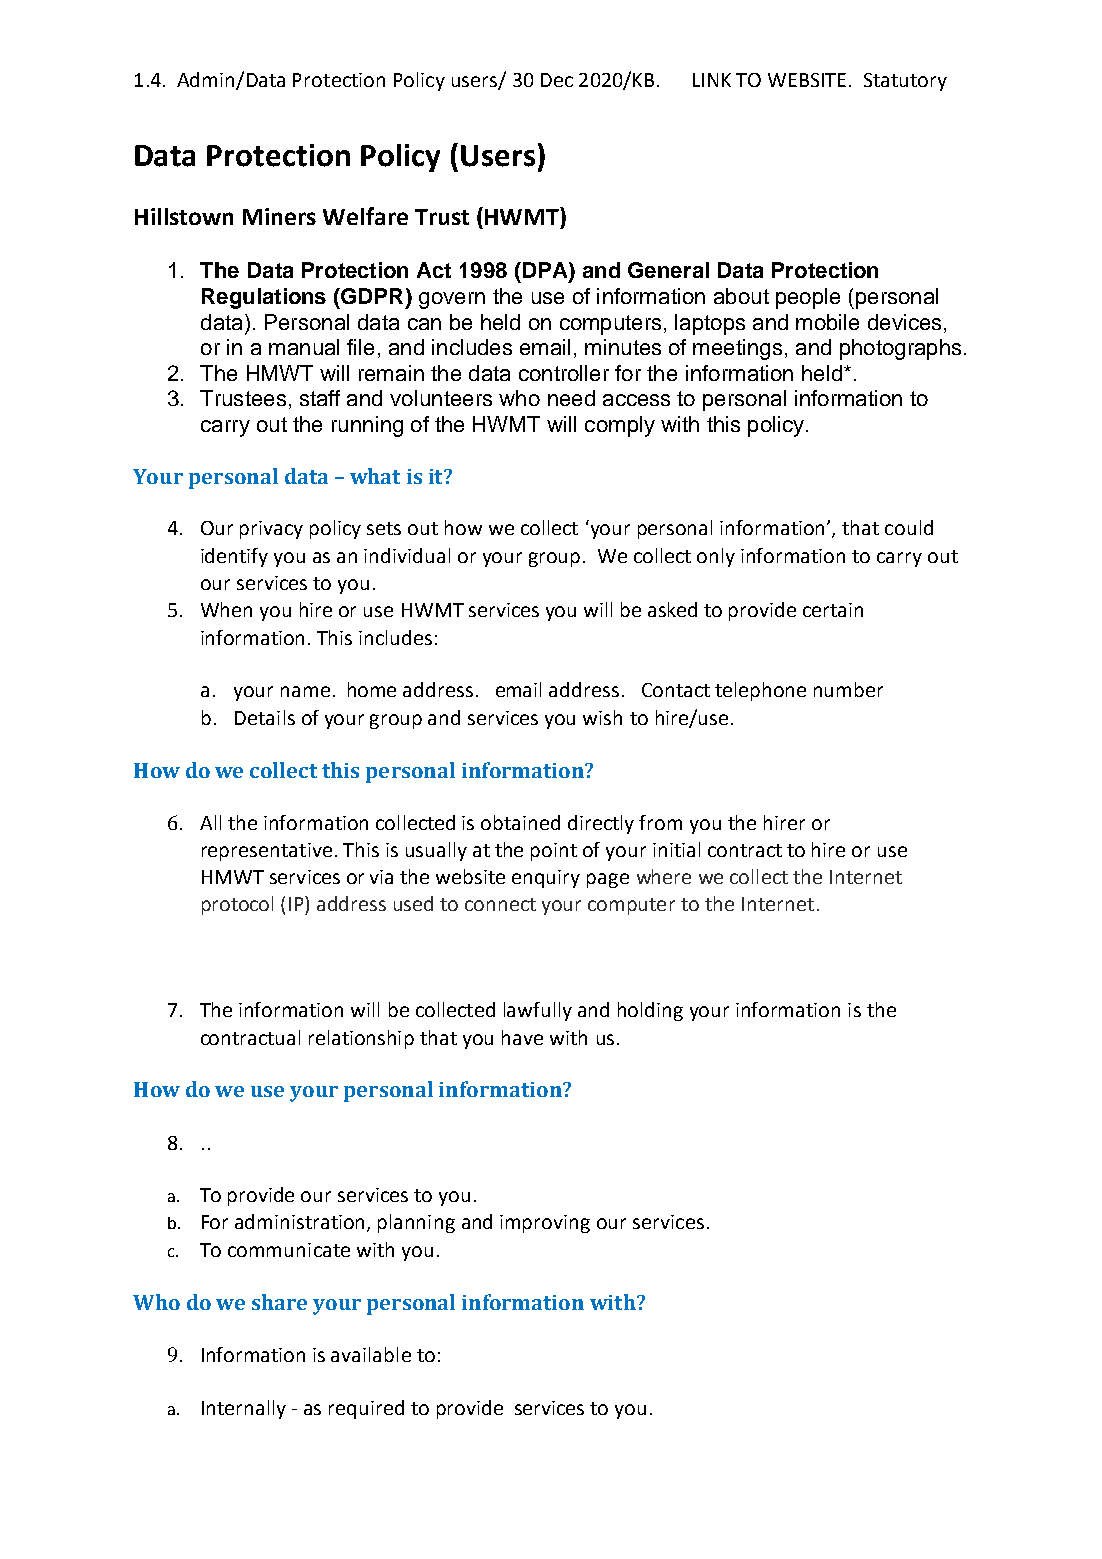 The image size is (1102, 1559). I want to click on number, so click(848, 689).
